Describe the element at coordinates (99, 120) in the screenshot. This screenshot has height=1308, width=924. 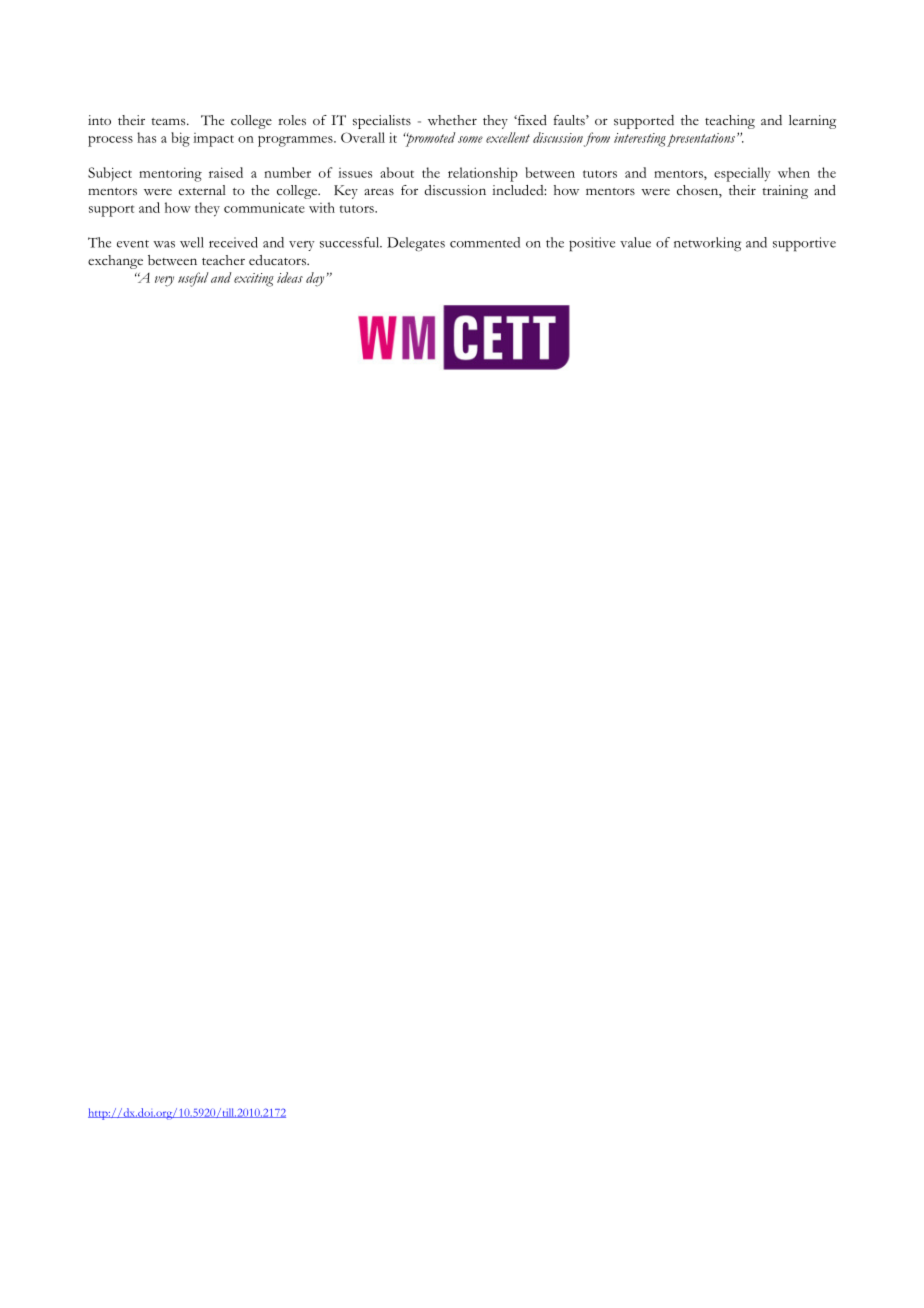
I see `into` at that location.
